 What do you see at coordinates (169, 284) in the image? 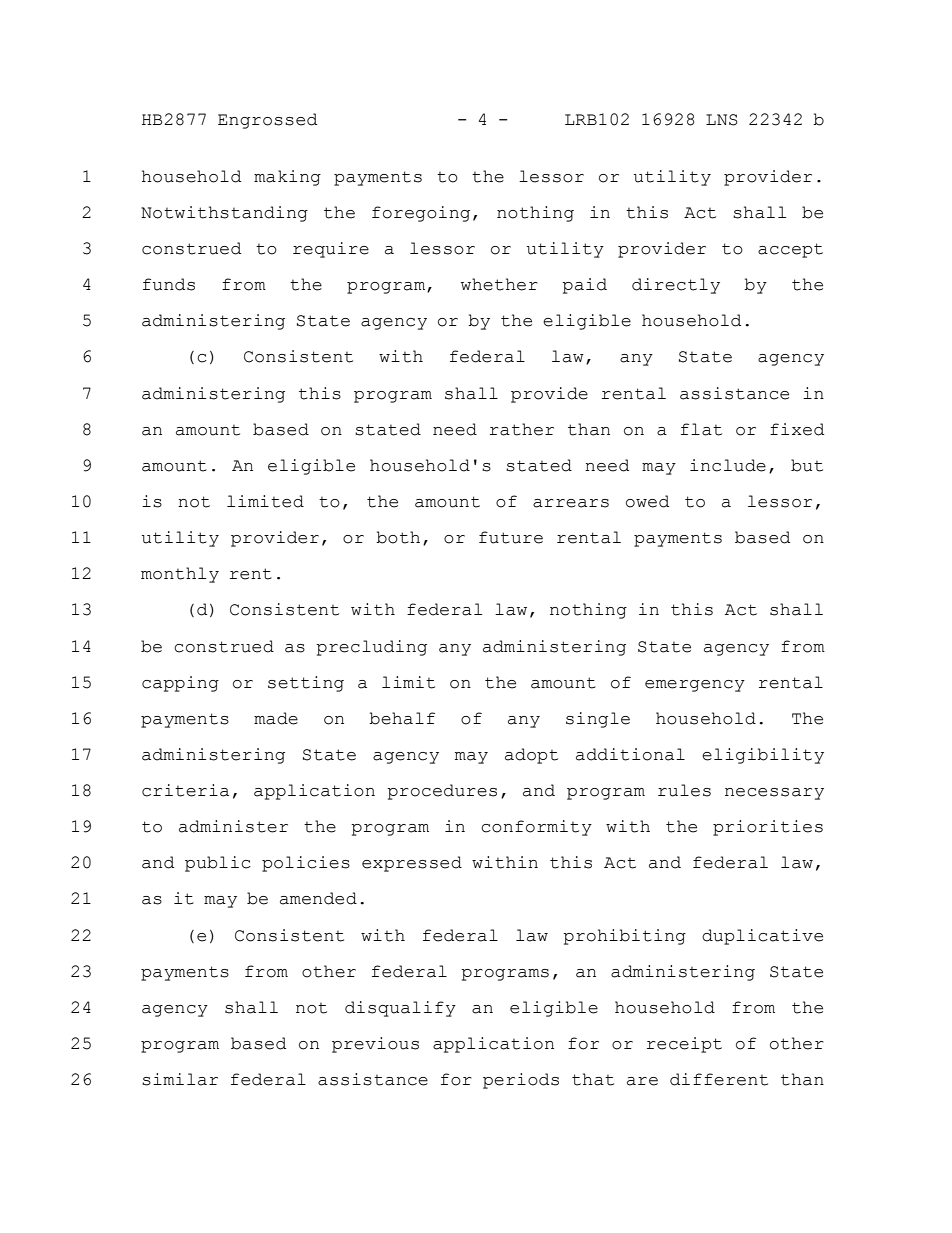
I see `funds` at bounding box center [169, 284].
